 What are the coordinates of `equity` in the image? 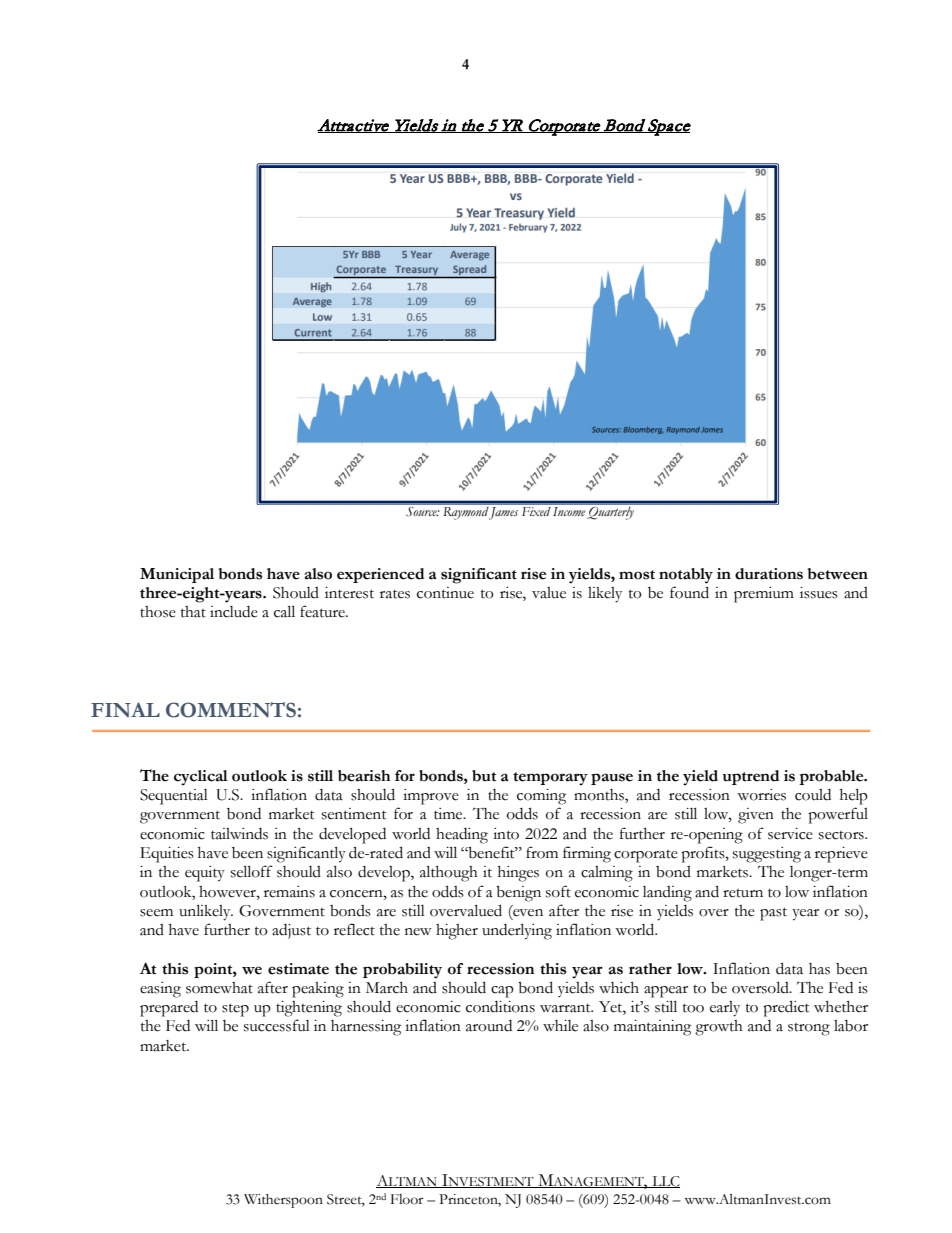 It's located at (205, 874).
